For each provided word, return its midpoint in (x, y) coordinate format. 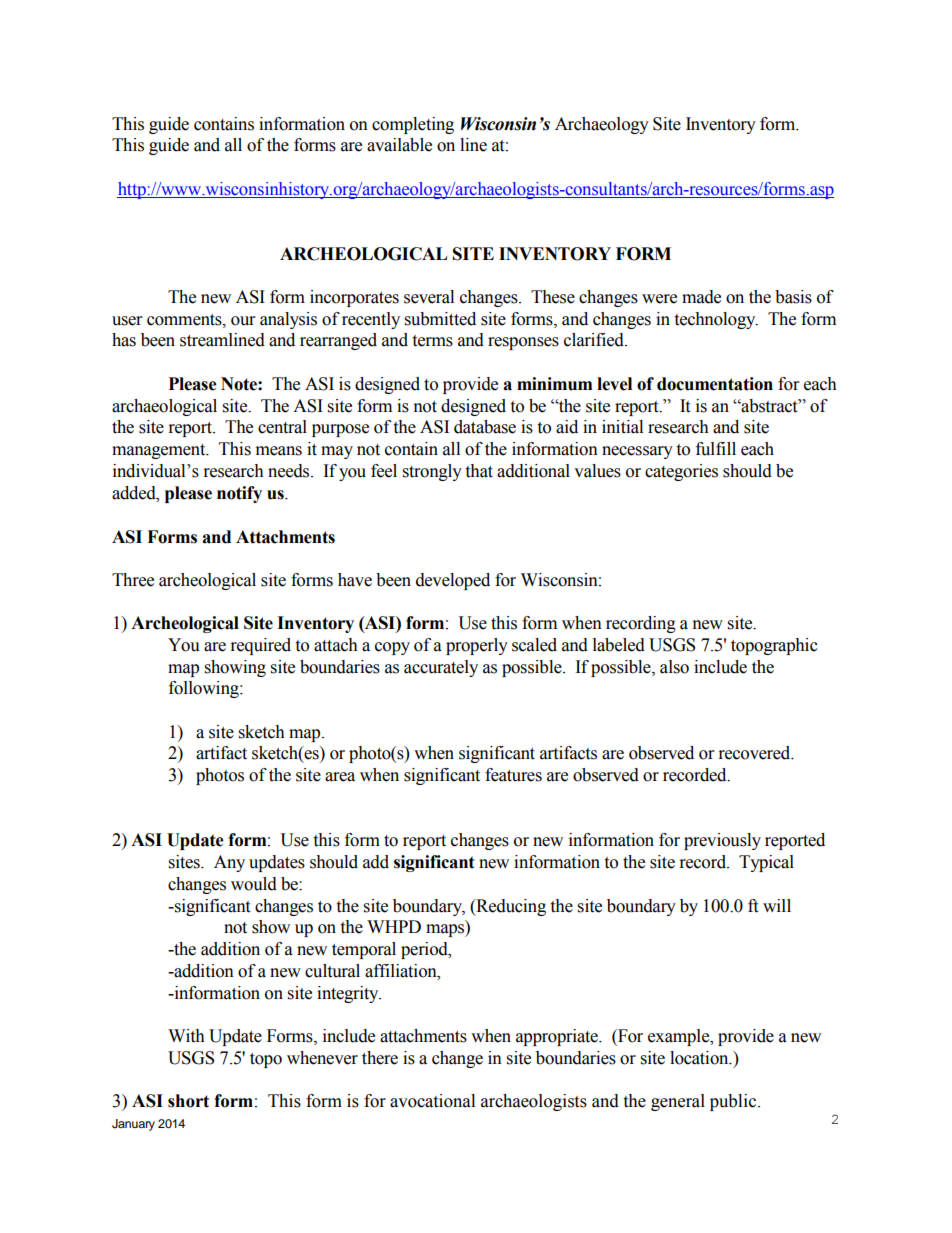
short (188, 1101)
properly (477, 646)
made (701, 297)
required (261, 646)
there (380, 1058)
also (674, 667)
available (399, 145)
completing (413, 125)
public (734, 1102)
